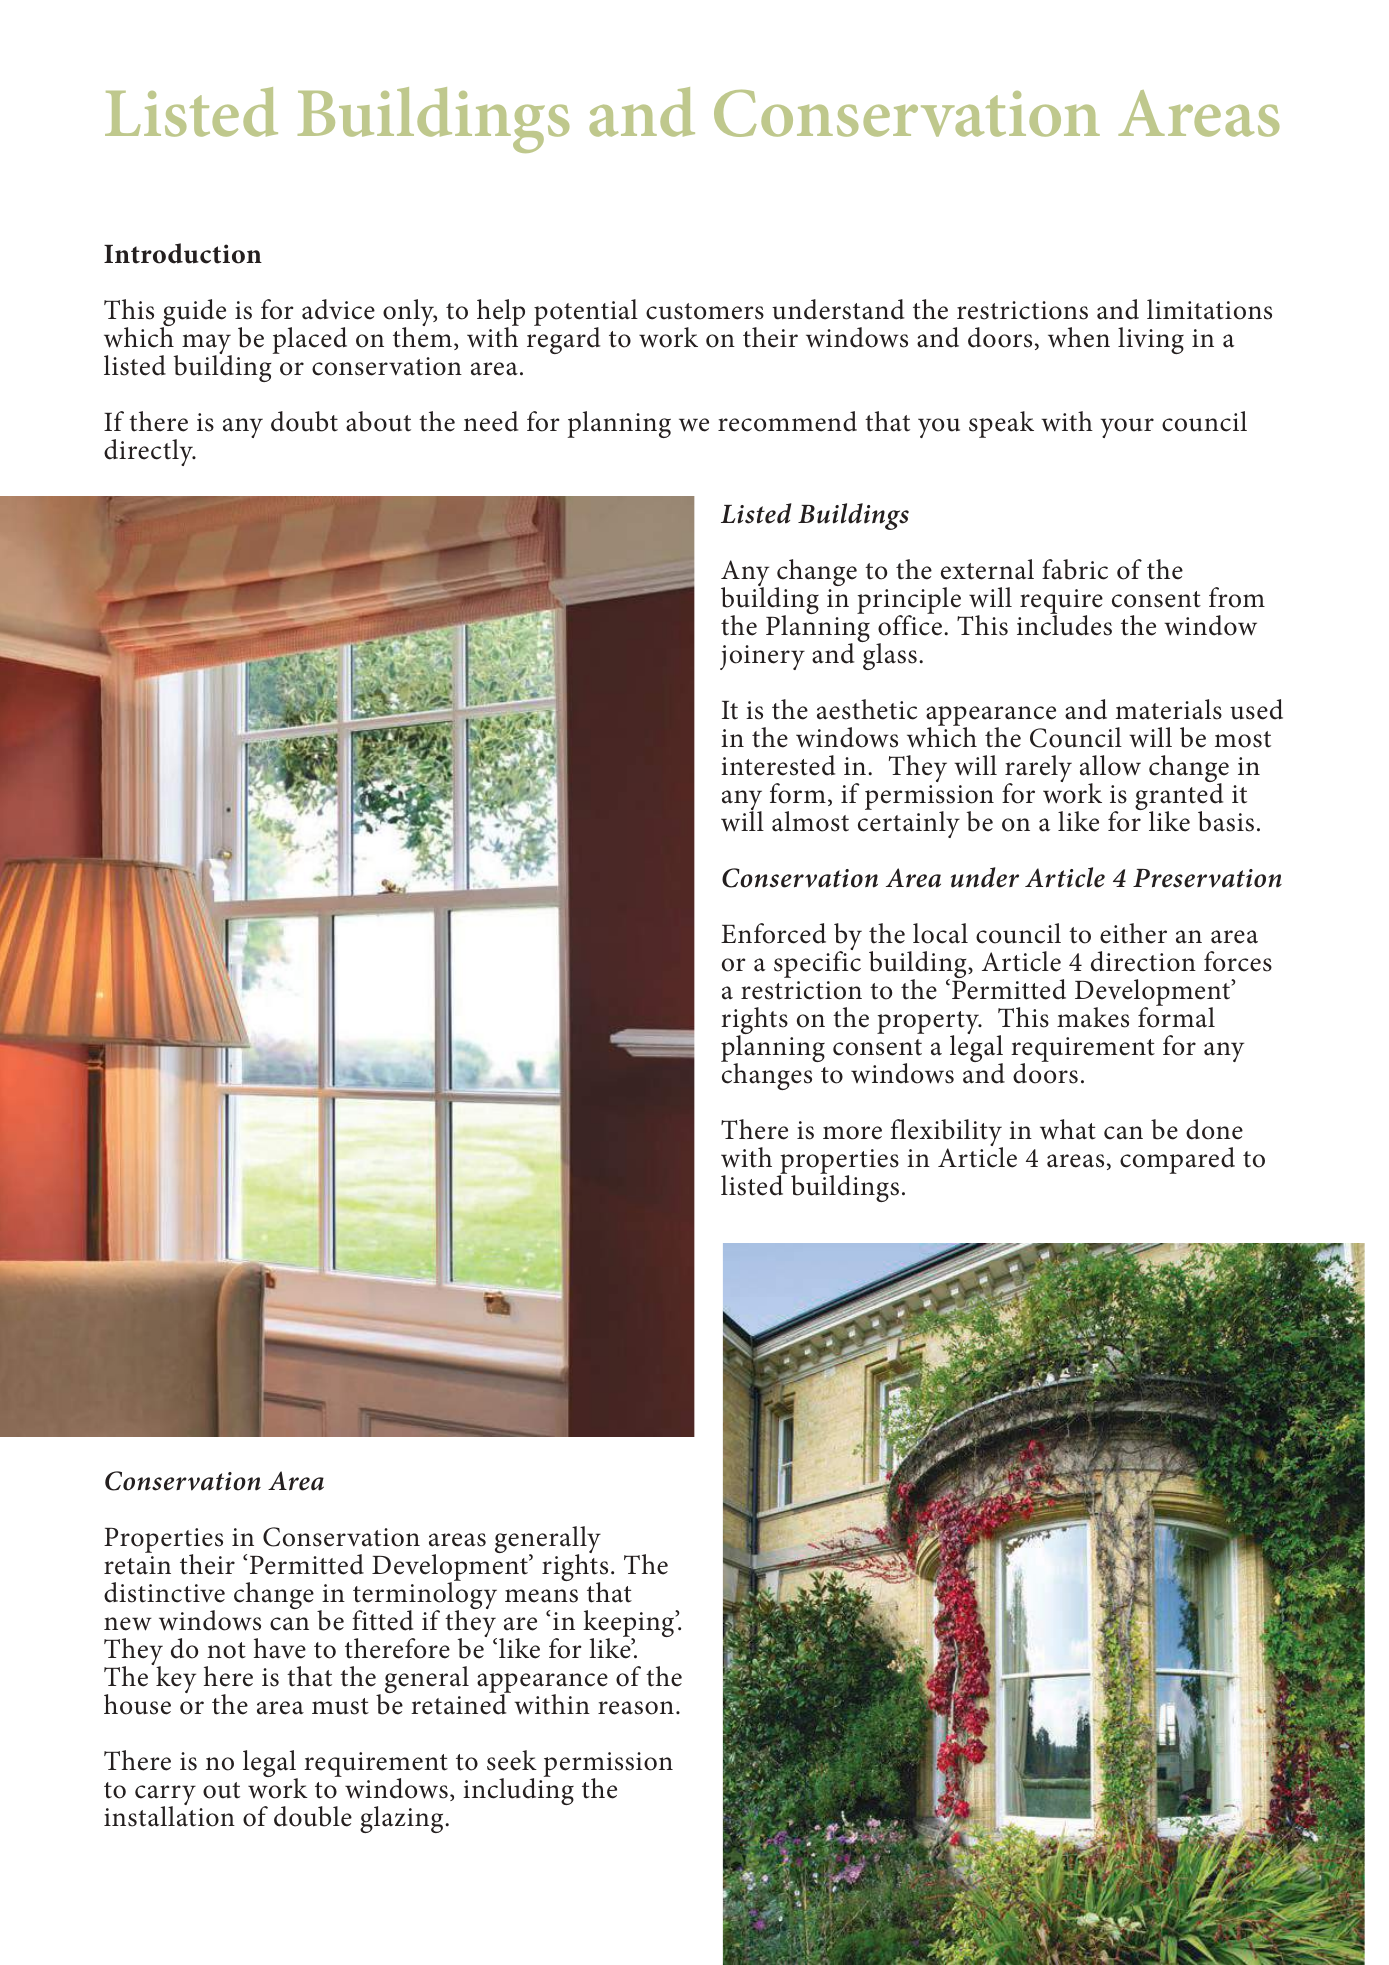  Describe the element at coordinates (630, 1625) in the screenshot. I see `keeping` at that location.
